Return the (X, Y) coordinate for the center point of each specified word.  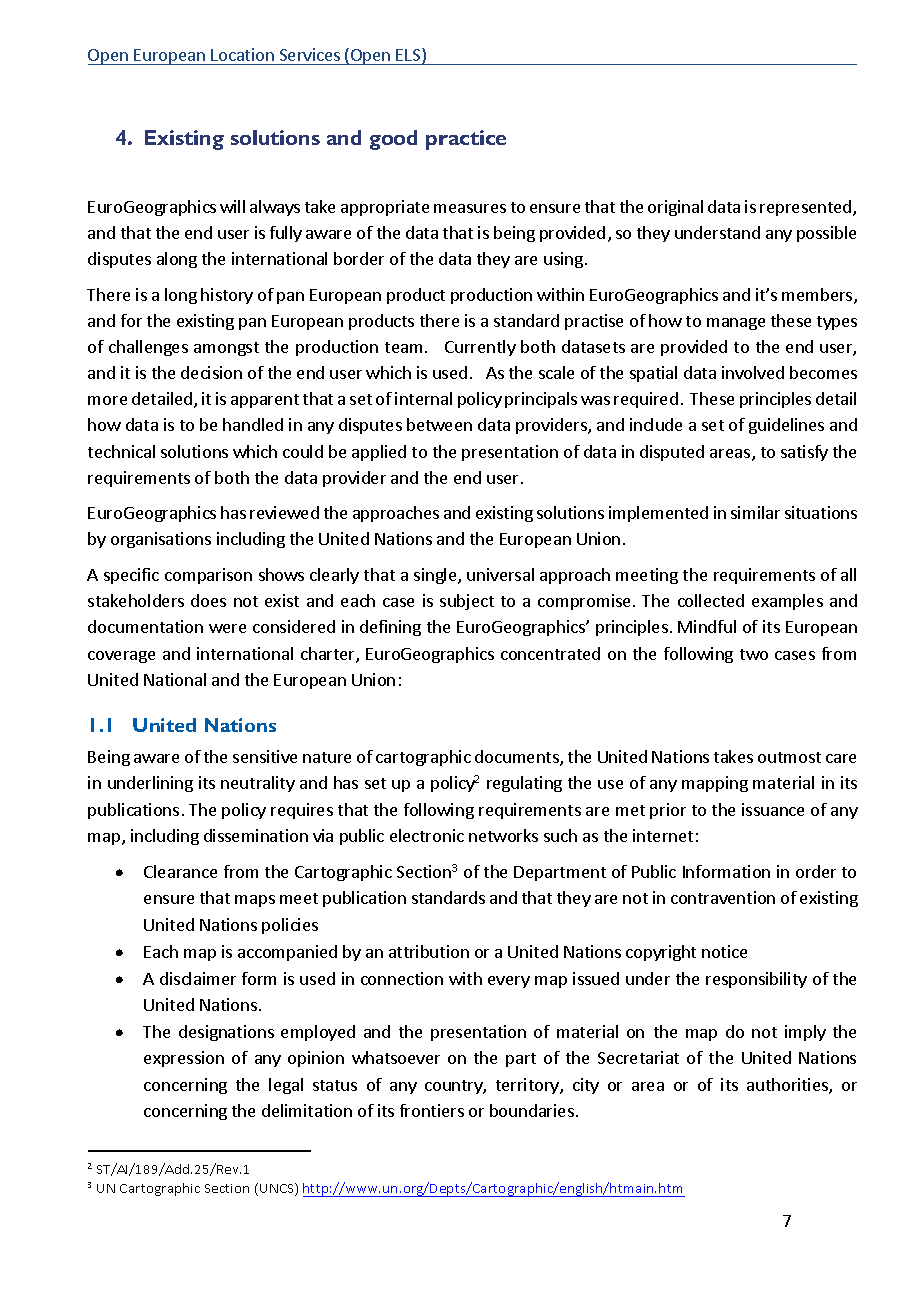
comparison (208, 576)
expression (184, 1059)
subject (467, 602)
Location (242, 54)
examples (787, 602)
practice (466, 140)
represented (807, 208)
